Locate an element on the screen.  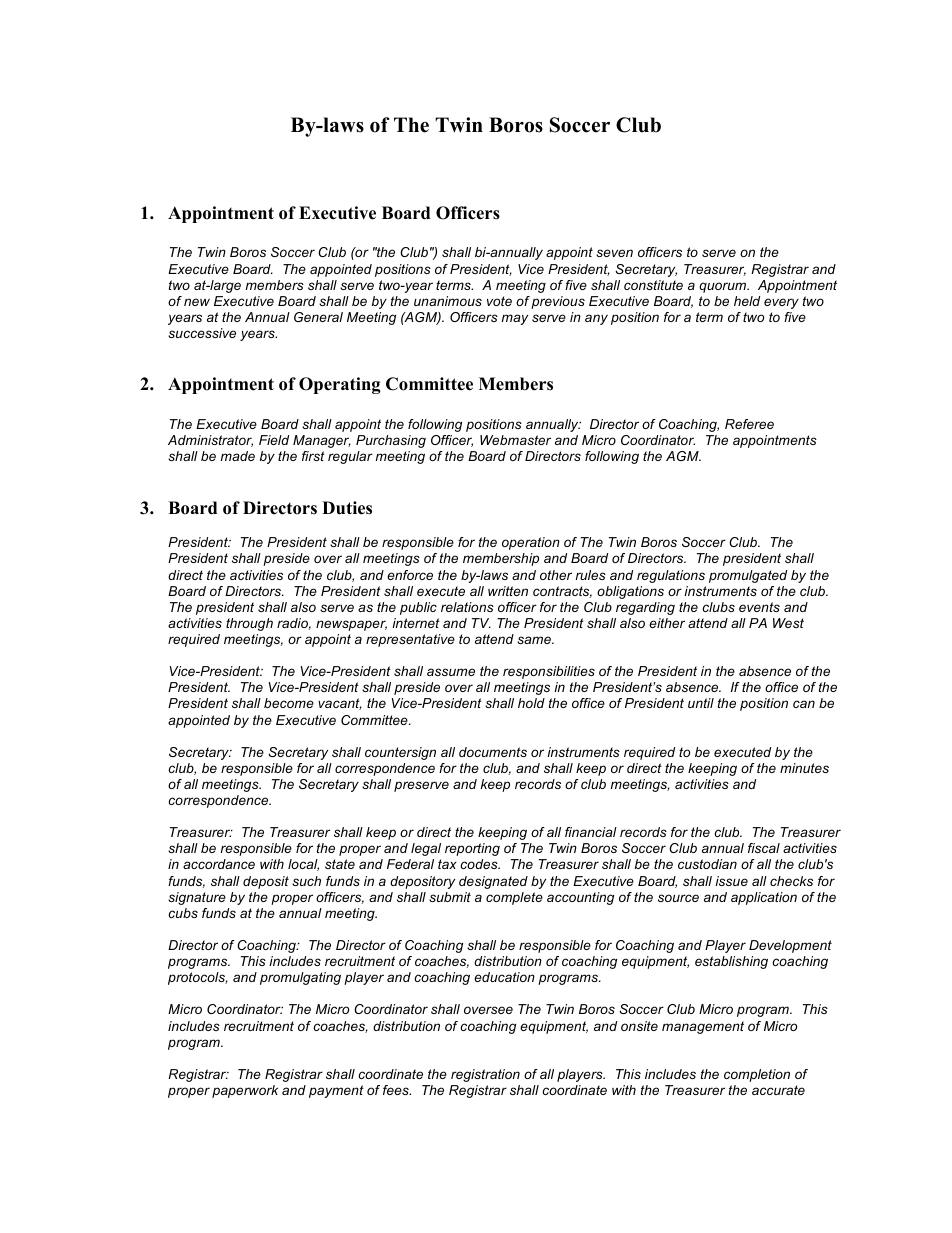
General is located at coordinates (318, 317).
